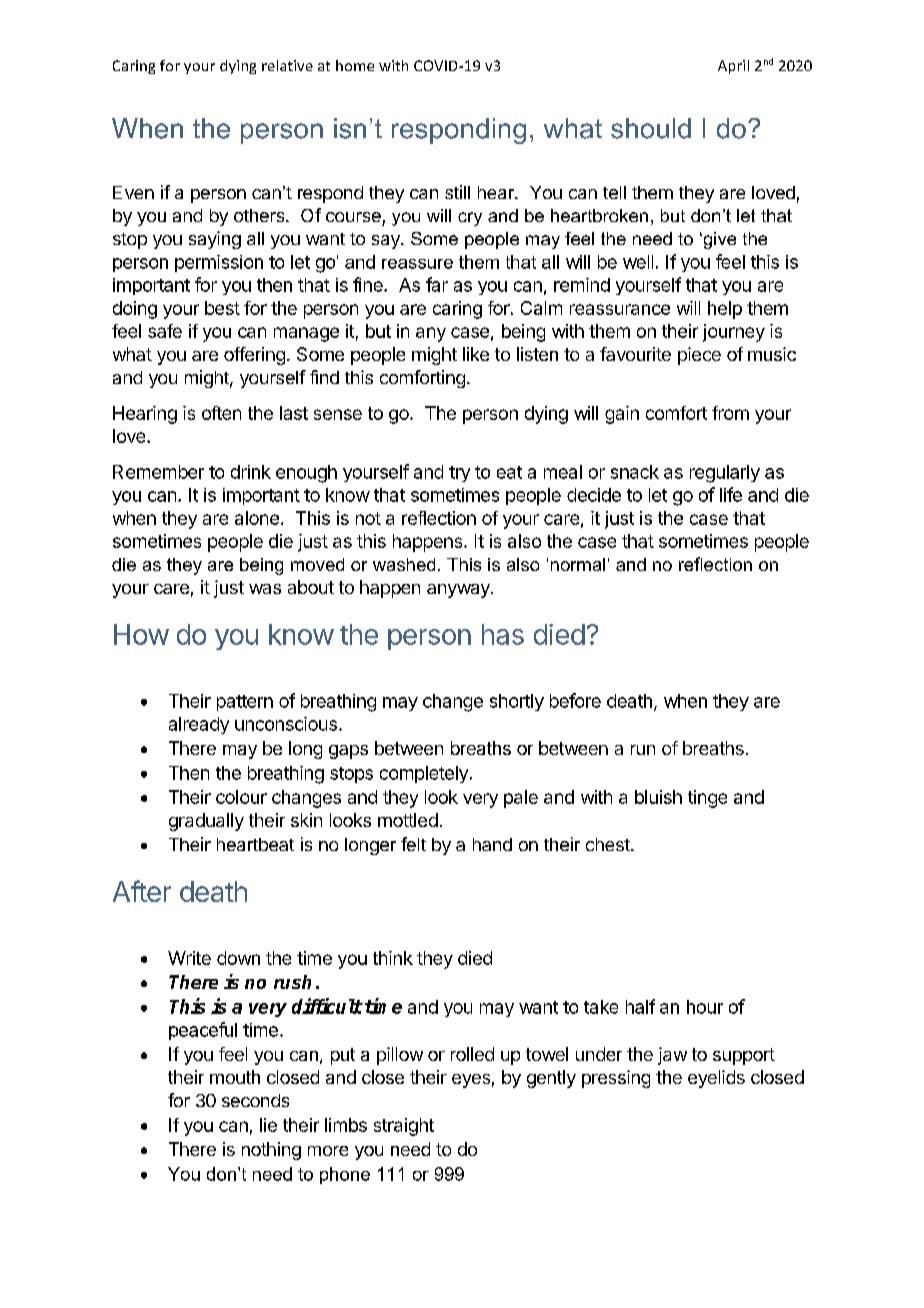 The width and height of the document is (924, 1308). I want to click on normal, so click(578, 564).
